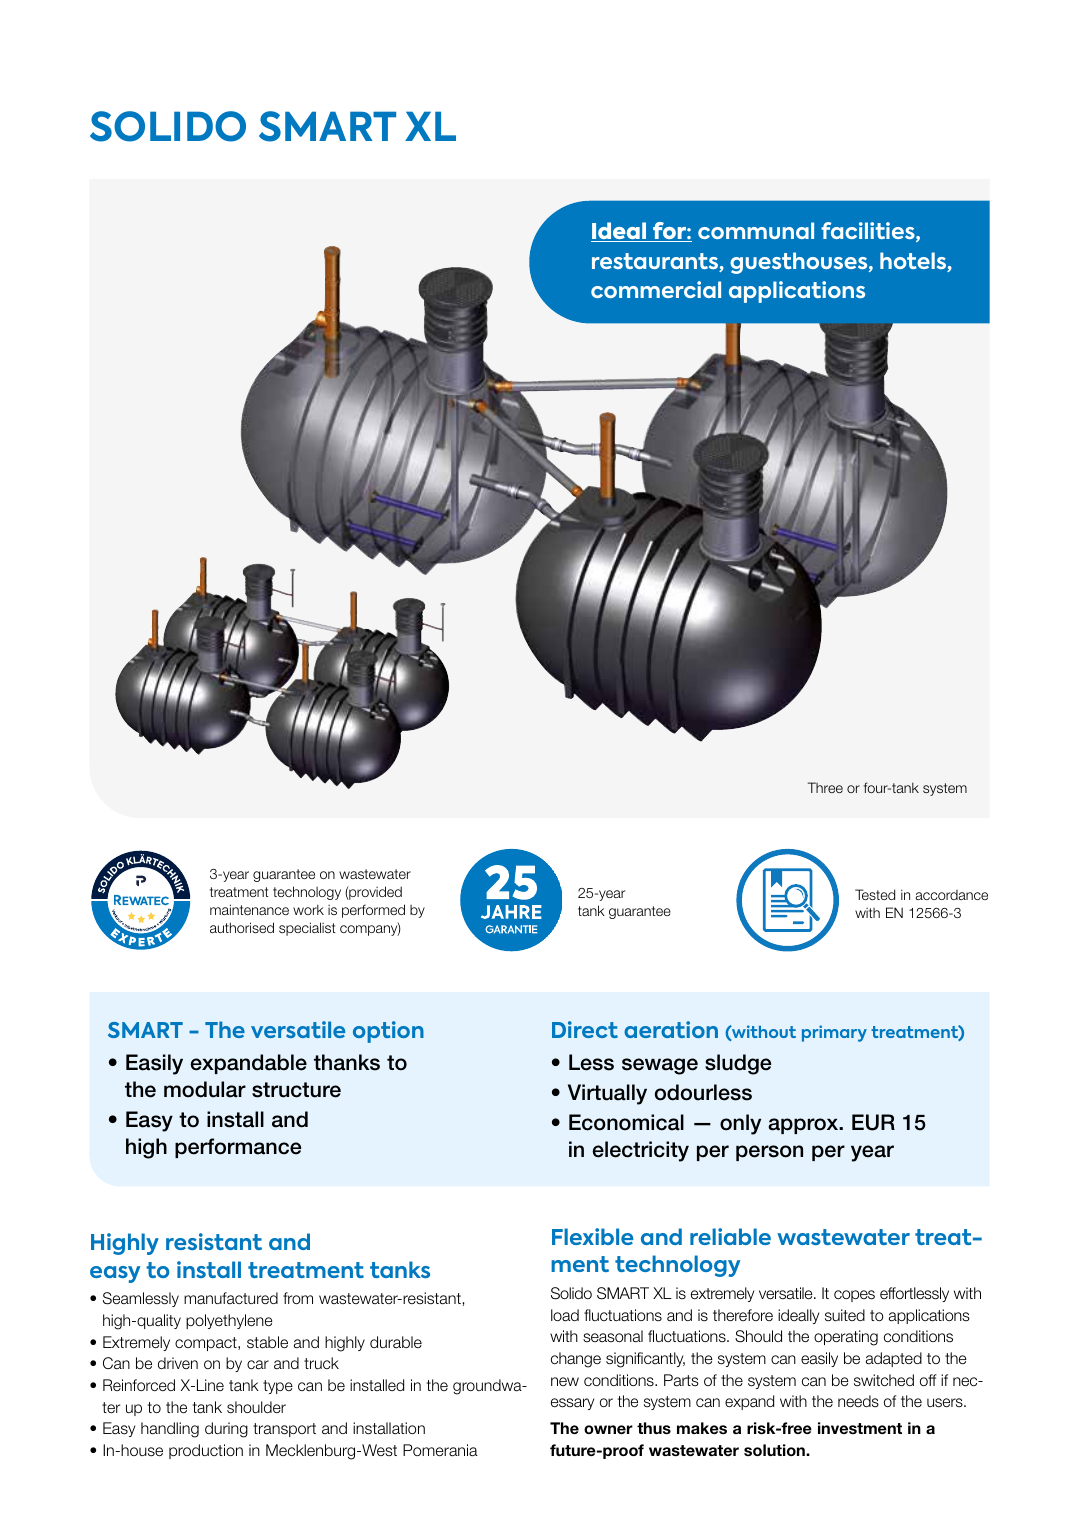  What do you see at coordinates (226, 1430) in the image?
I see `during` at bounding box center [226, 1430].
